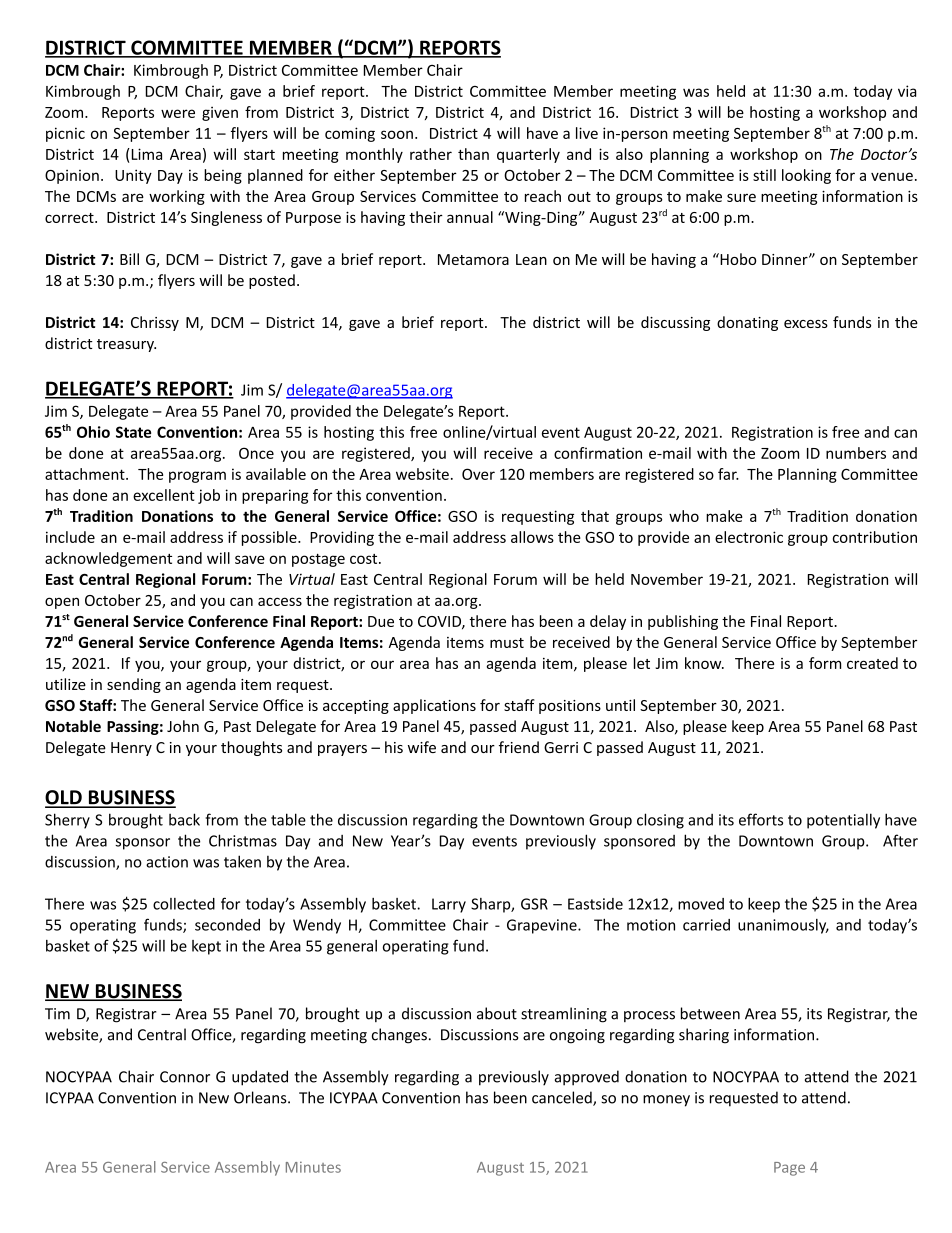 The height and width of the screenshot is (1233, 952). Describe the element at coordinates (806, 324) in the screenshot. I see `excess` at that location.
